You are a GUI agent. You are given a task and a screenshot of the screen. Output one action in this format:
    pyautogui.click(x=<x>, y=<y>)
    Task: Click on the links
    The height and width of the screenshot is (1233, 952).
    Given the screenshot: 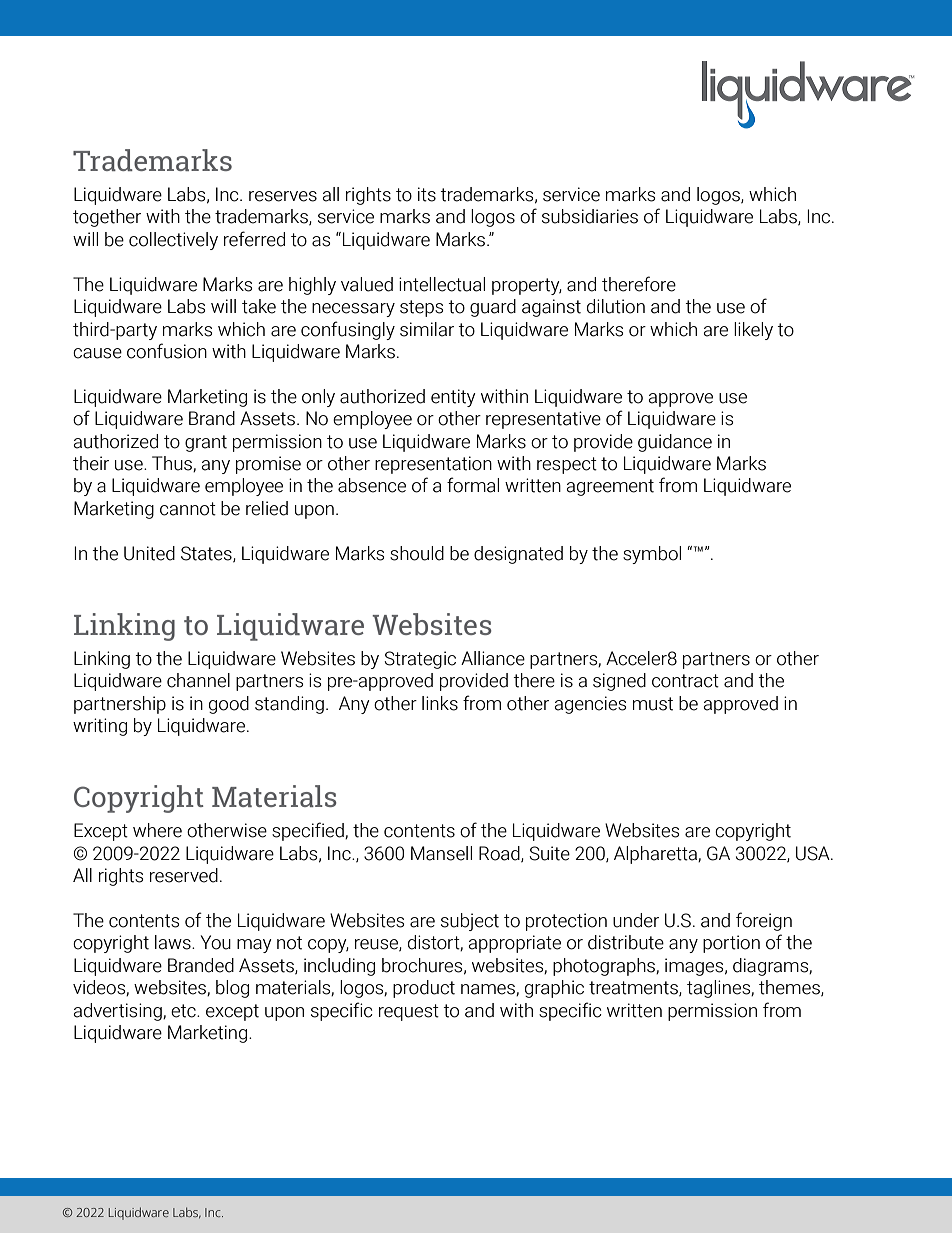 What is the action you would take?
    pyautogui.click(x=440, y=703)
